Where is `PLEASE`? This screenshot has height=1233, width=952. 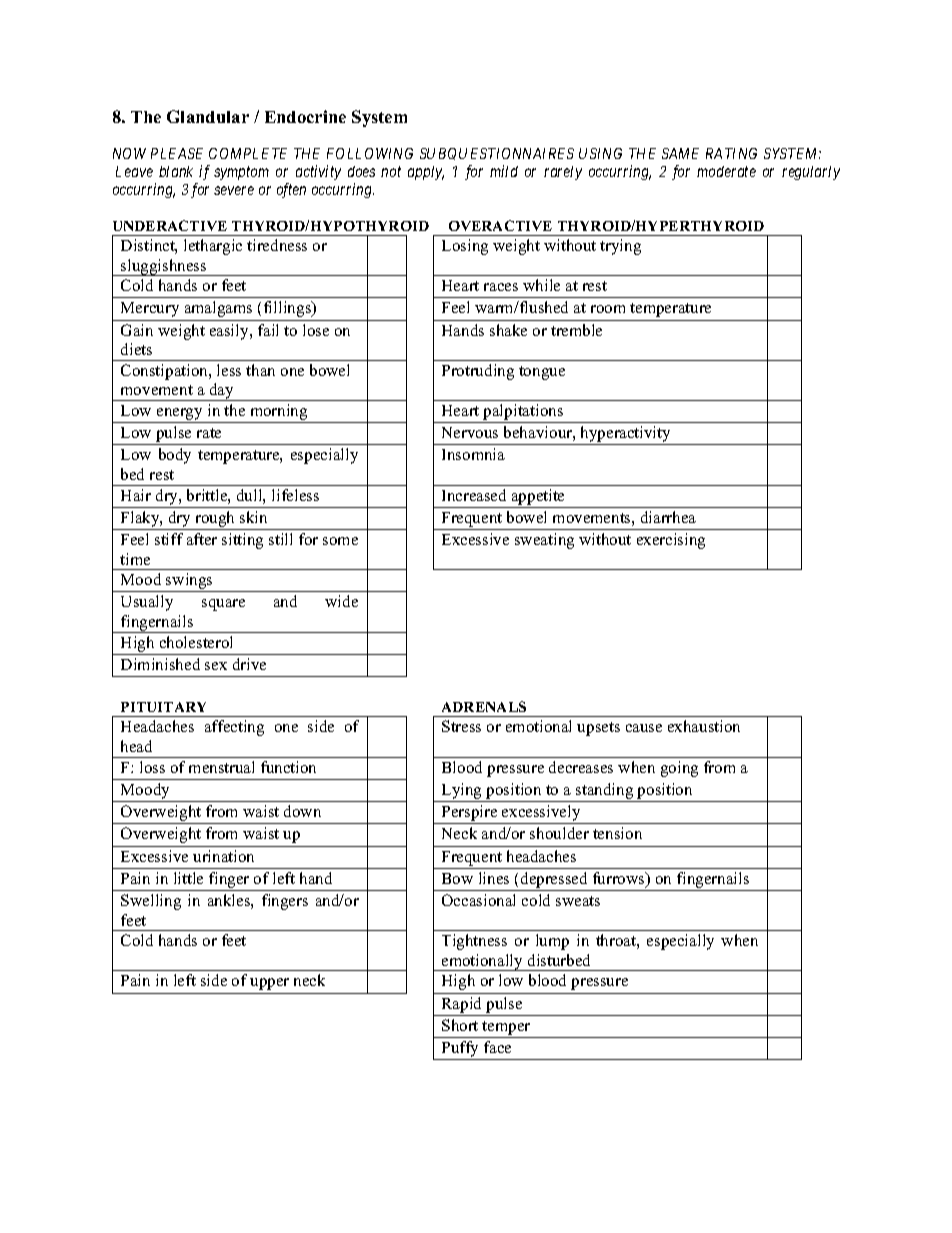 PLEASE is located at coordinates (177, 153).
